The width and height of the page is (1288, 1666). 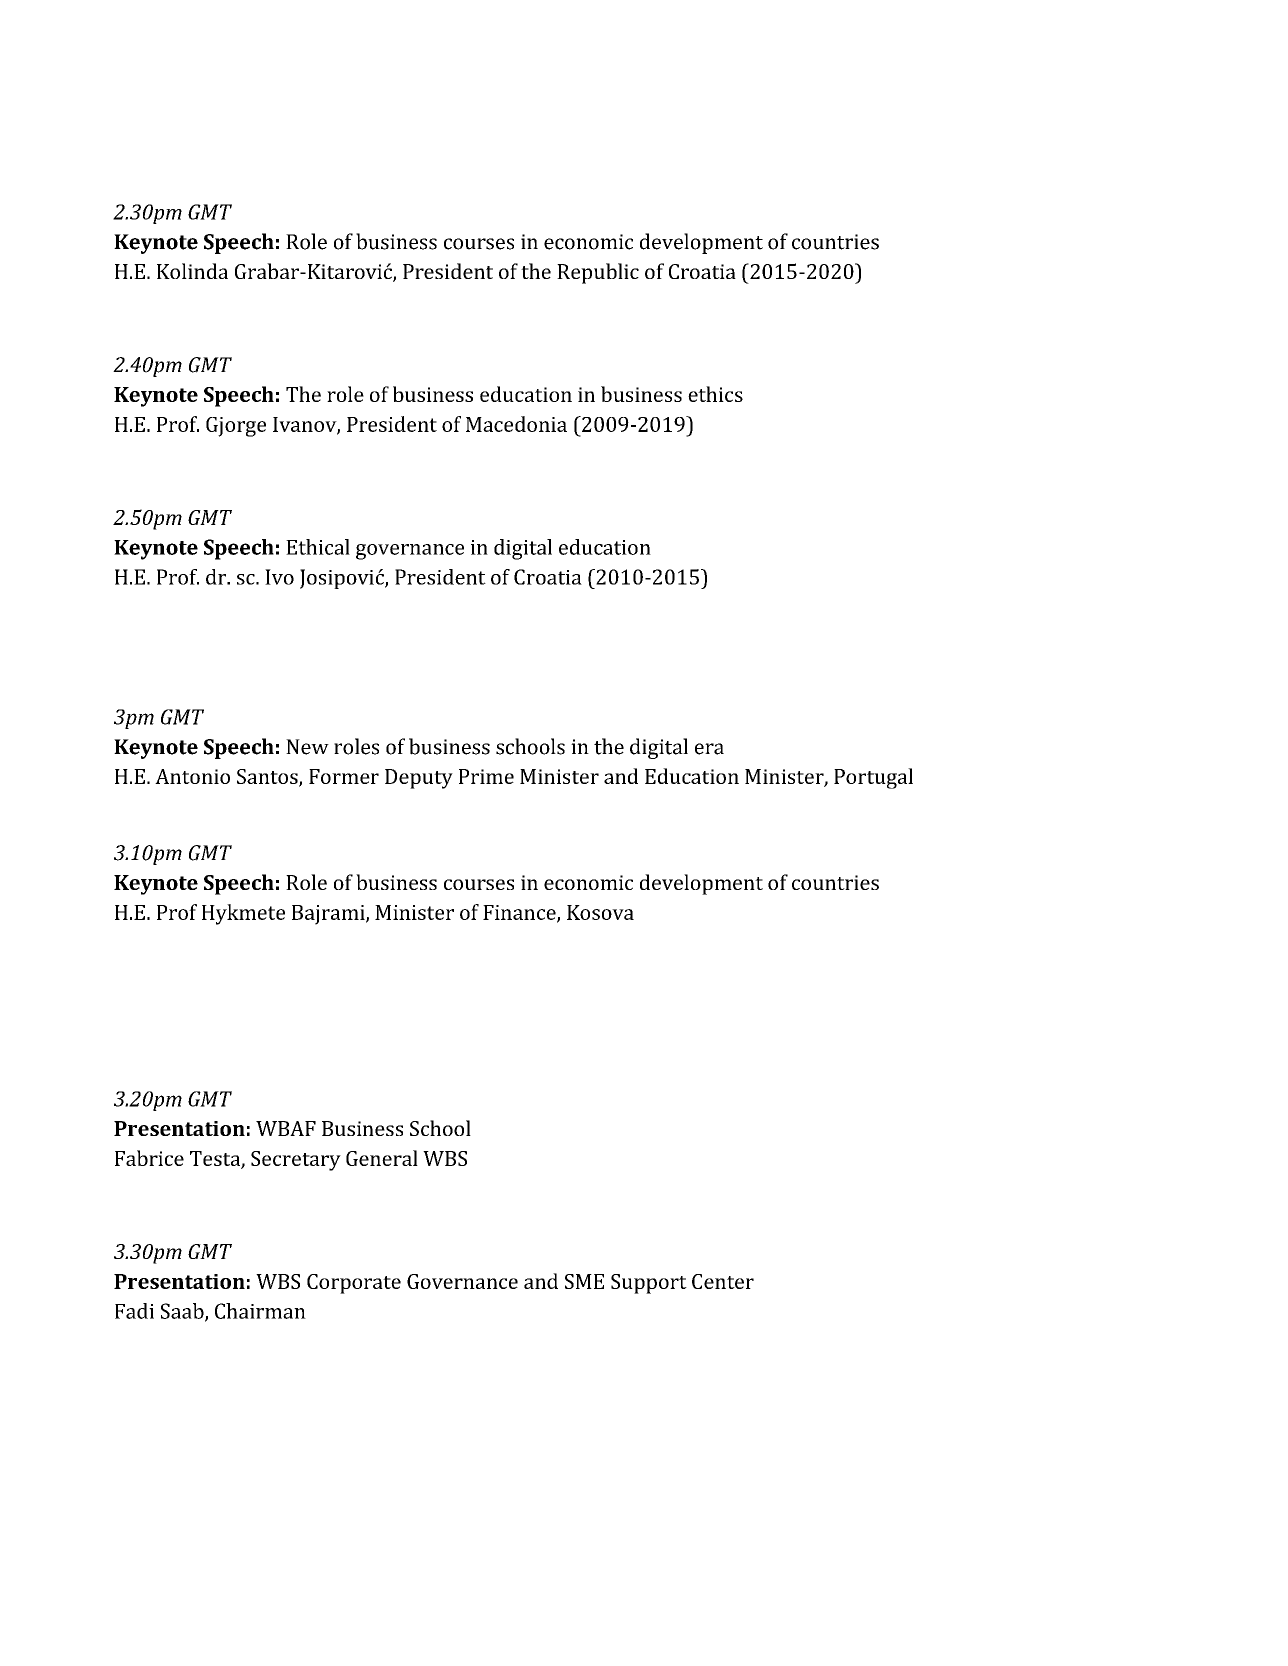 I want to click on ethics, so click(x=715, y=394).
